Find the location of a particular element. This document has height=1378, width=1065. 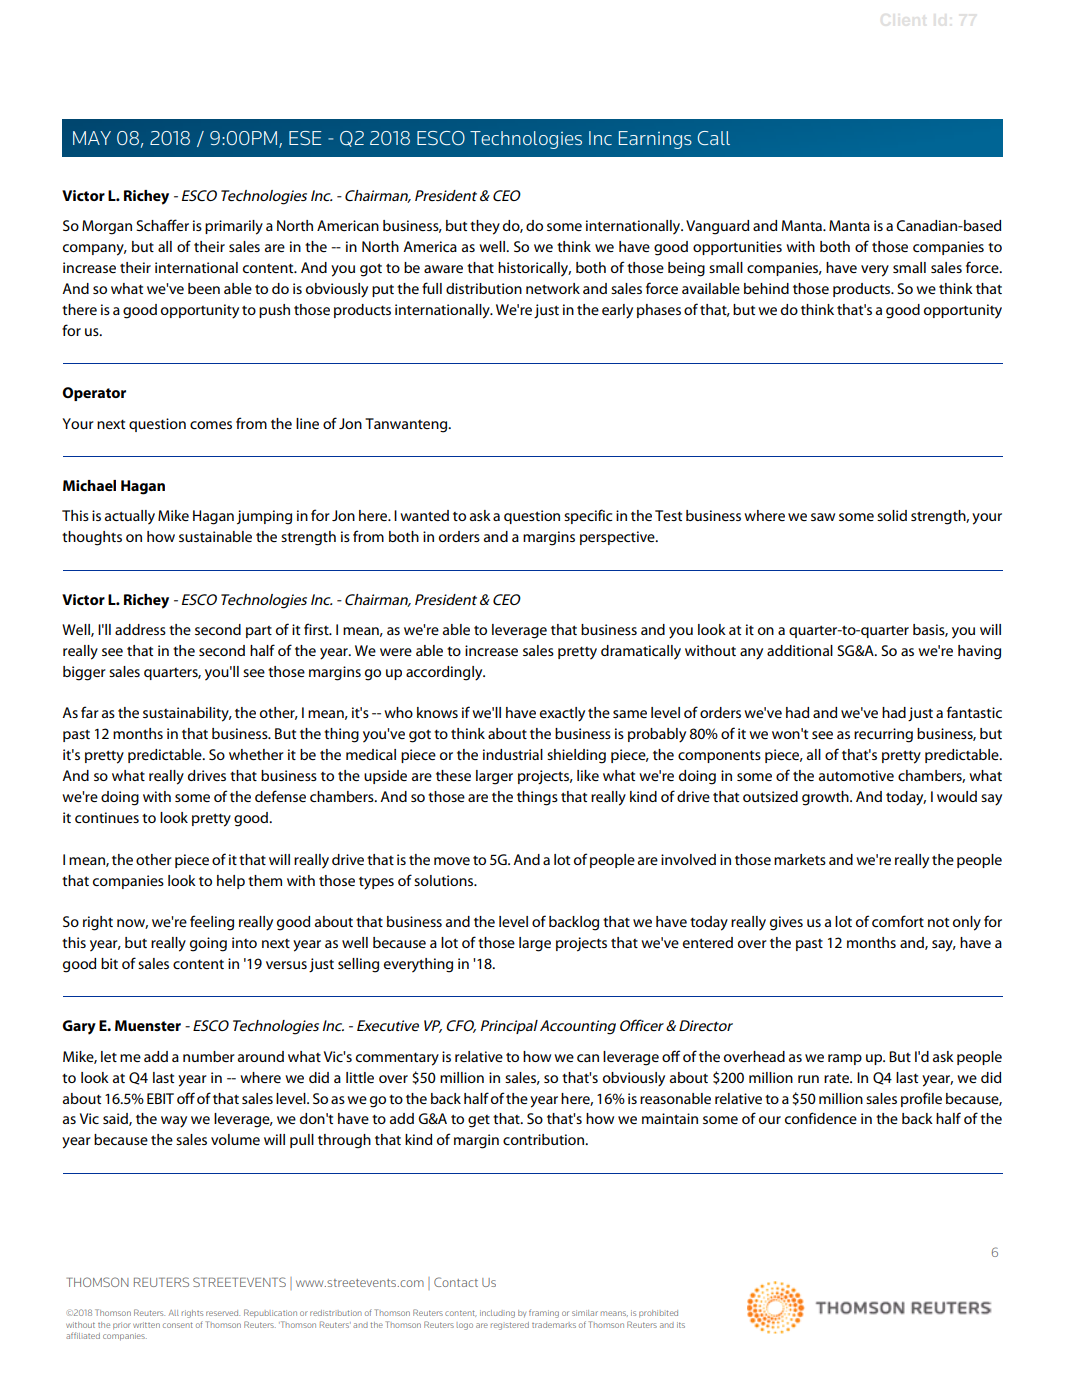

framing is located at coordinates (544, 1313).
